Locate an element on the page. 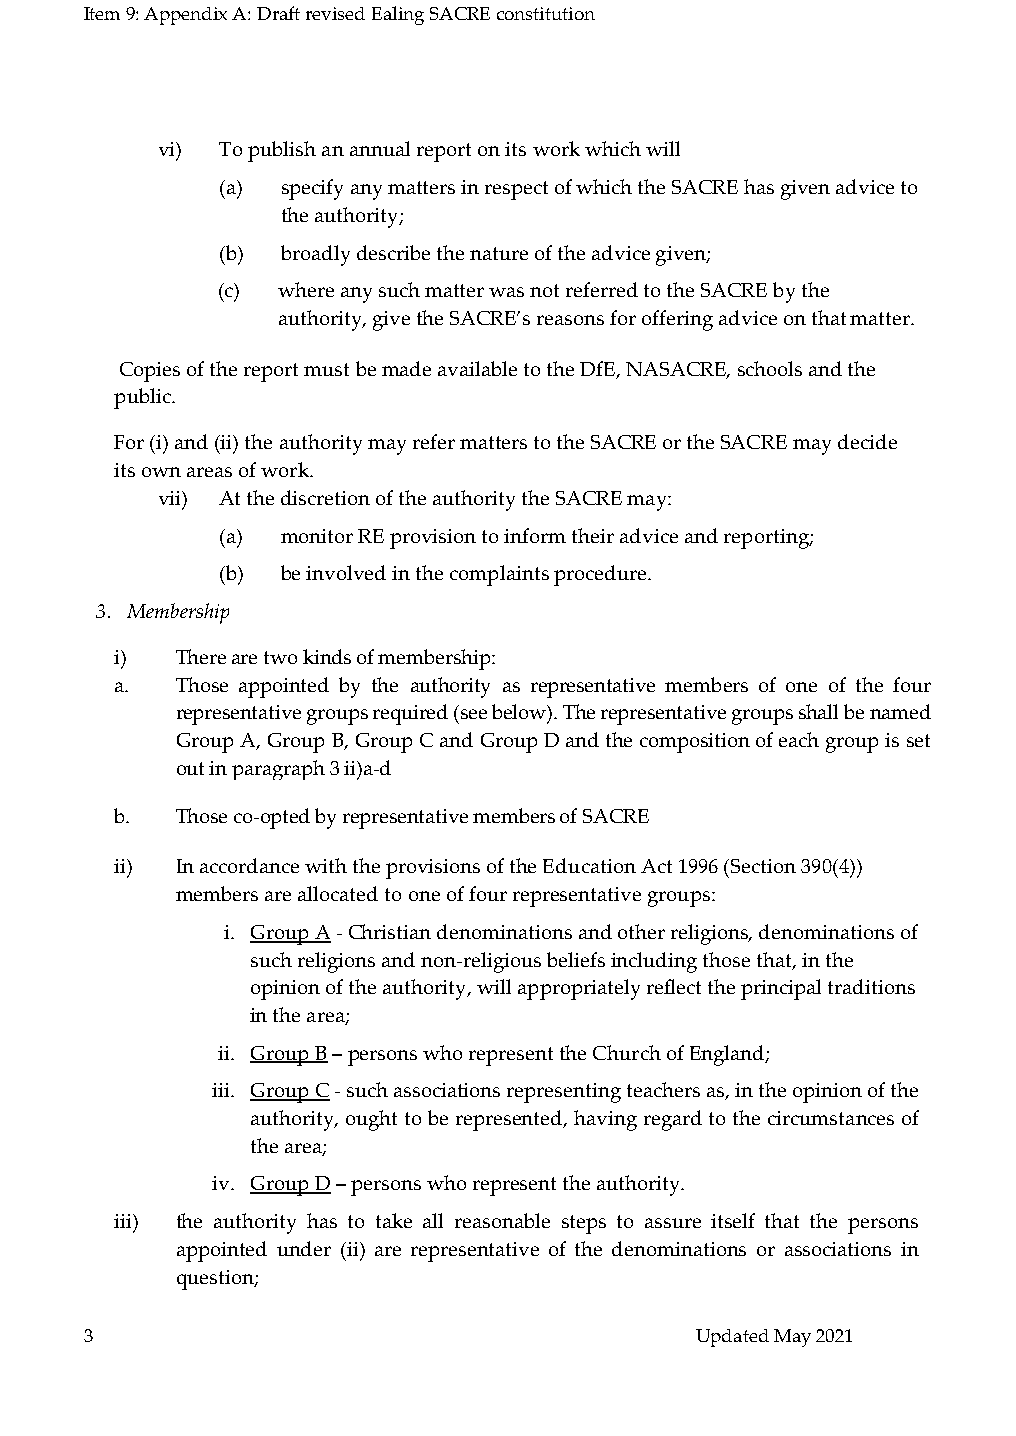  question is located at coordinates (216, 1280).
